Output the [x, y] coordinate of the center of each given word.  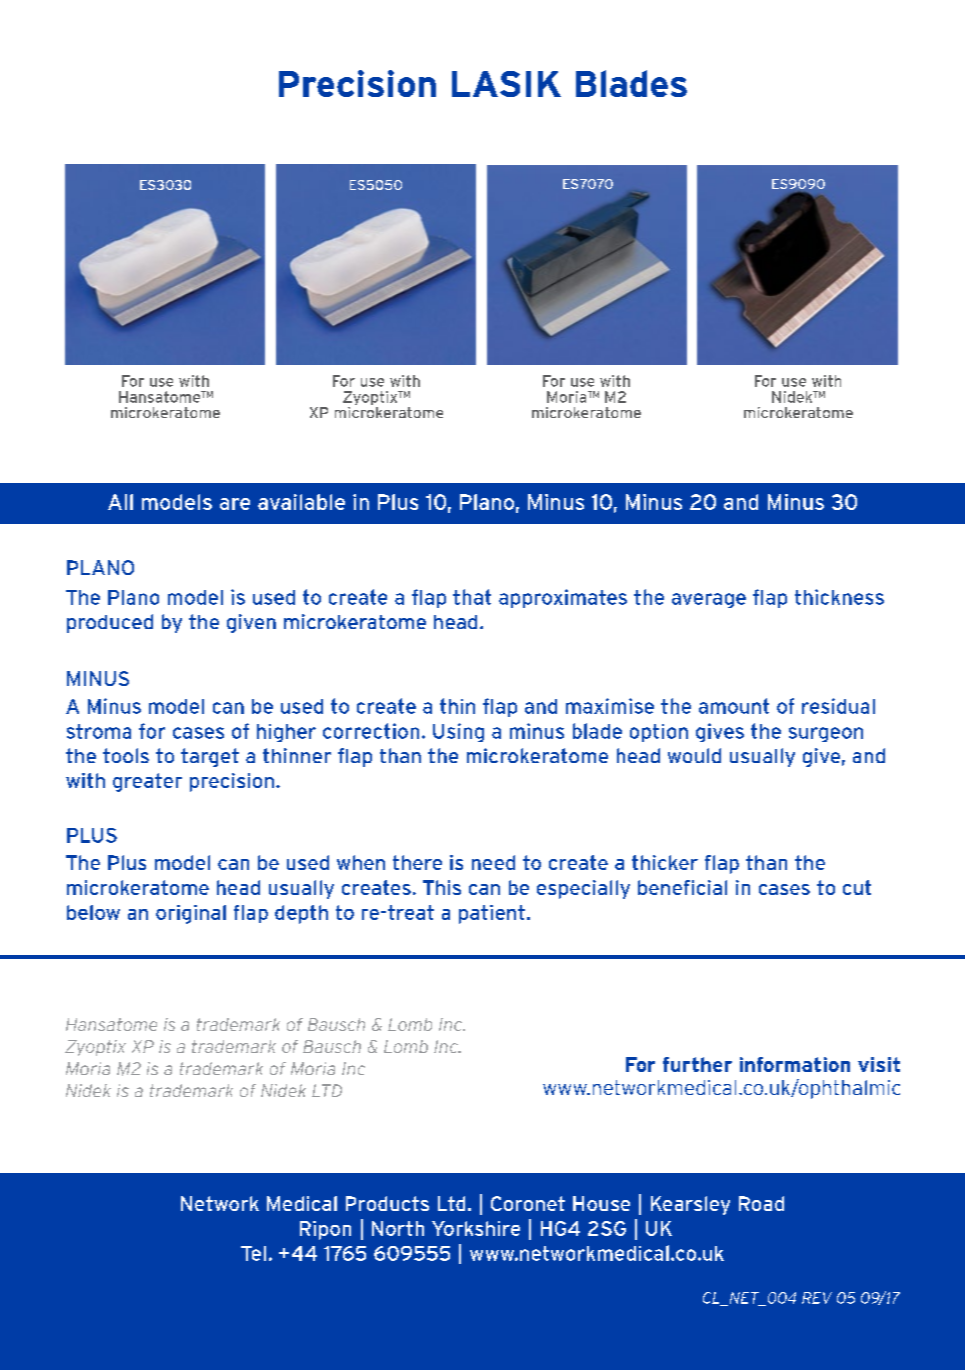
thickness [839, 597]
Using [458, 732]
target [210, 757]
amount [734, 706]
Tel [253, 1253]
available [301, 502]
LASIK [506, 84]
